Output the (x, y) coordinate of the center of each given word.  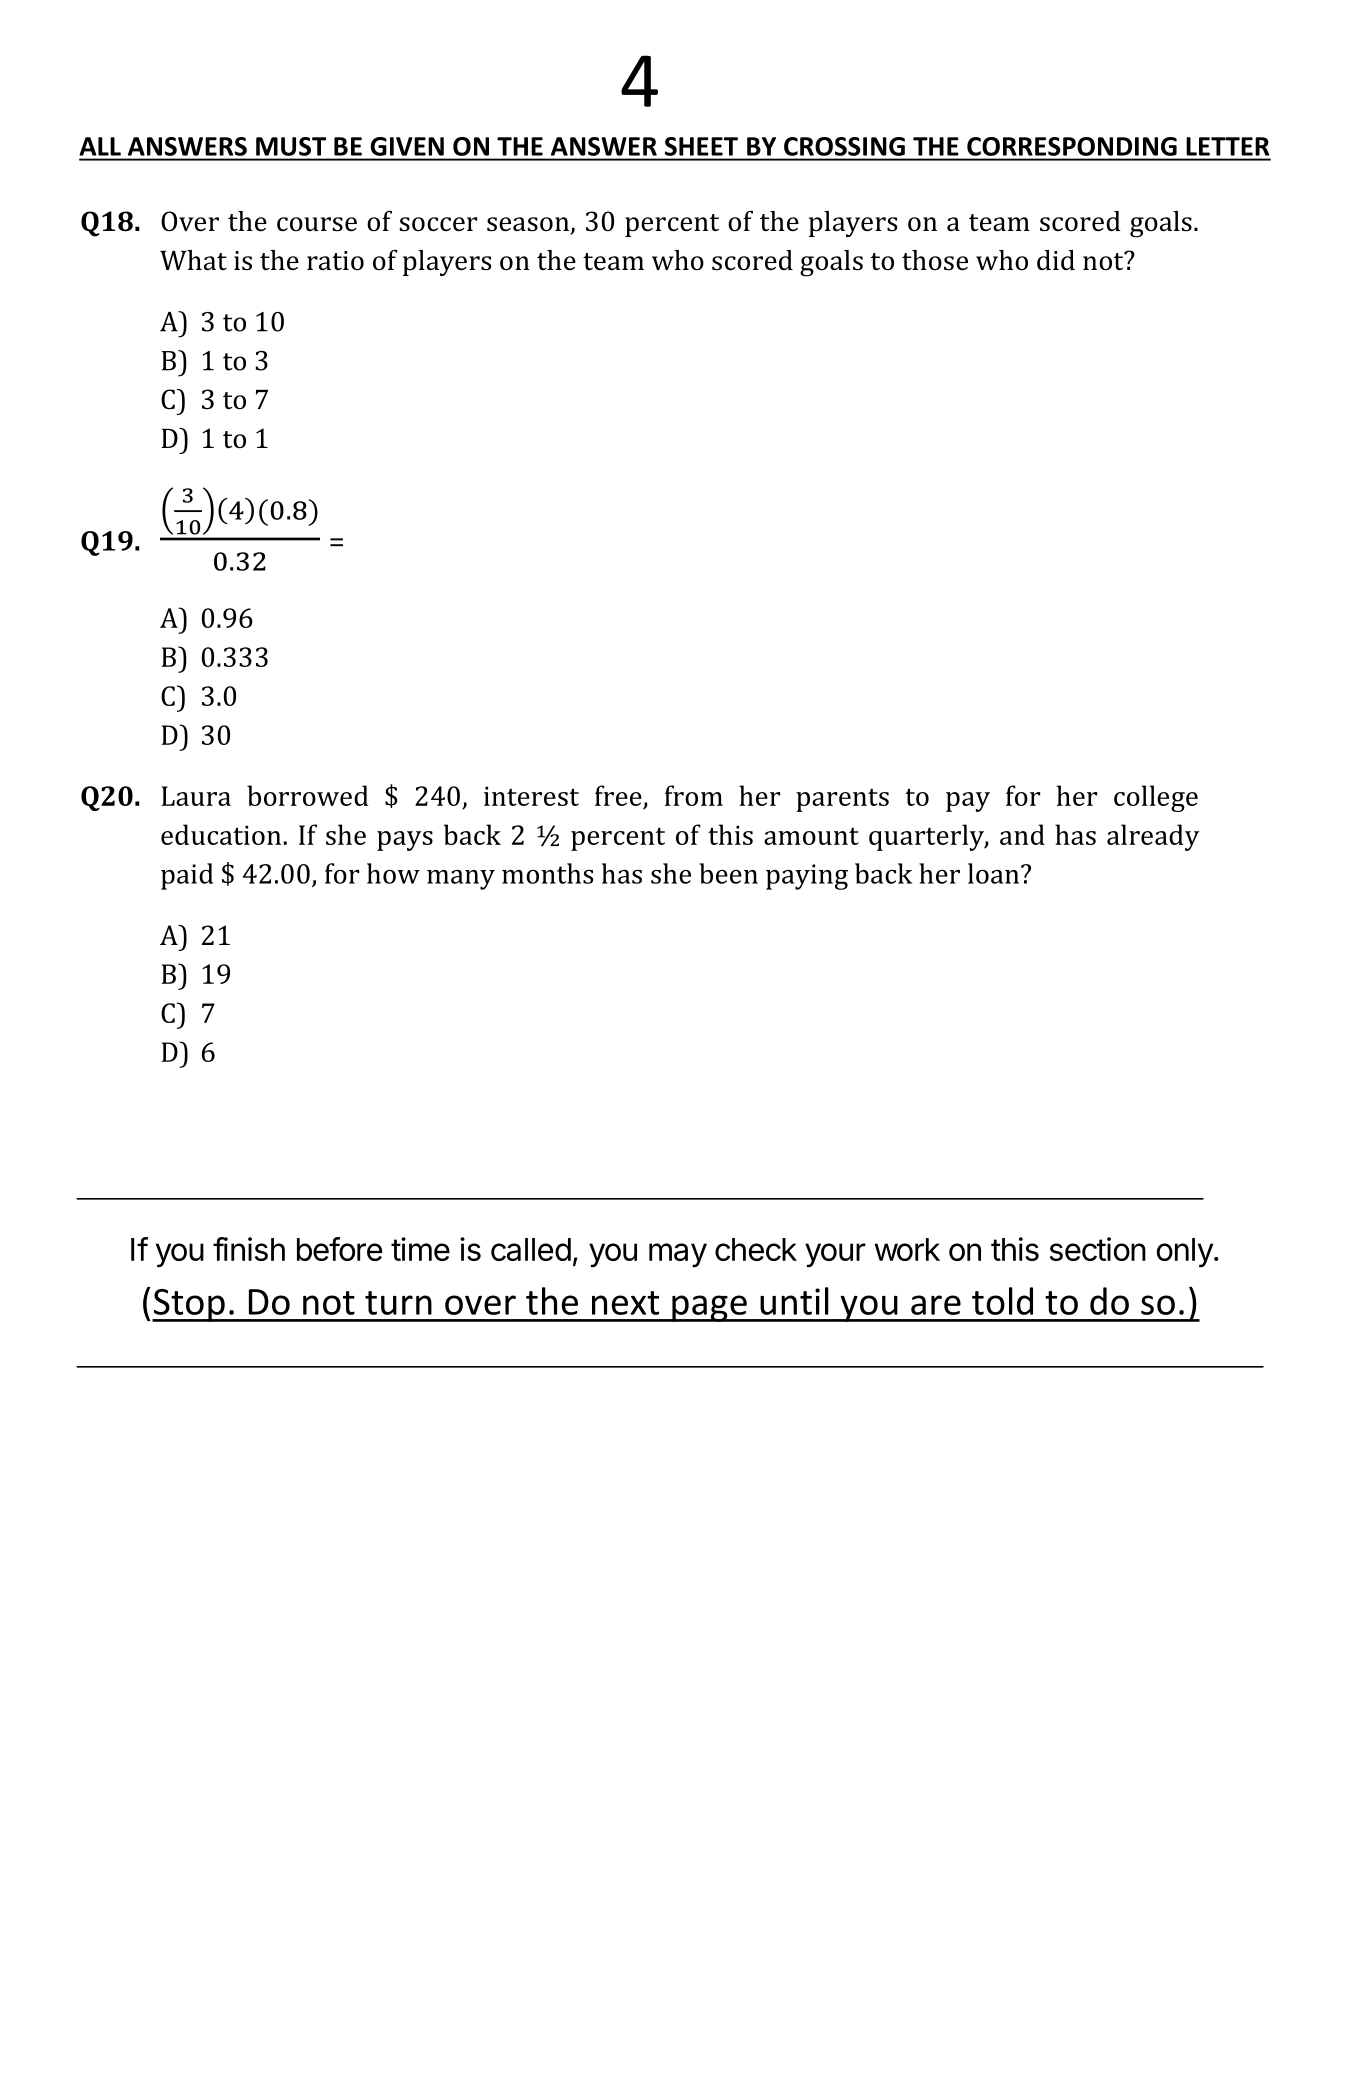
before (339, 1249)
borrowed (307, 795)
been (728, 873)
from (694, 795)
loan (995, 873)
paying (807, 877)
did (1056, 260)
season (529, 225)
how (393, 873)
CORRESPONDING (1072, 146)
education (222, 834)
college (1156, 798)
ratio (335, 261)
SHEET (701, 146)
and (1022, 834)
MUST (291, 146)
